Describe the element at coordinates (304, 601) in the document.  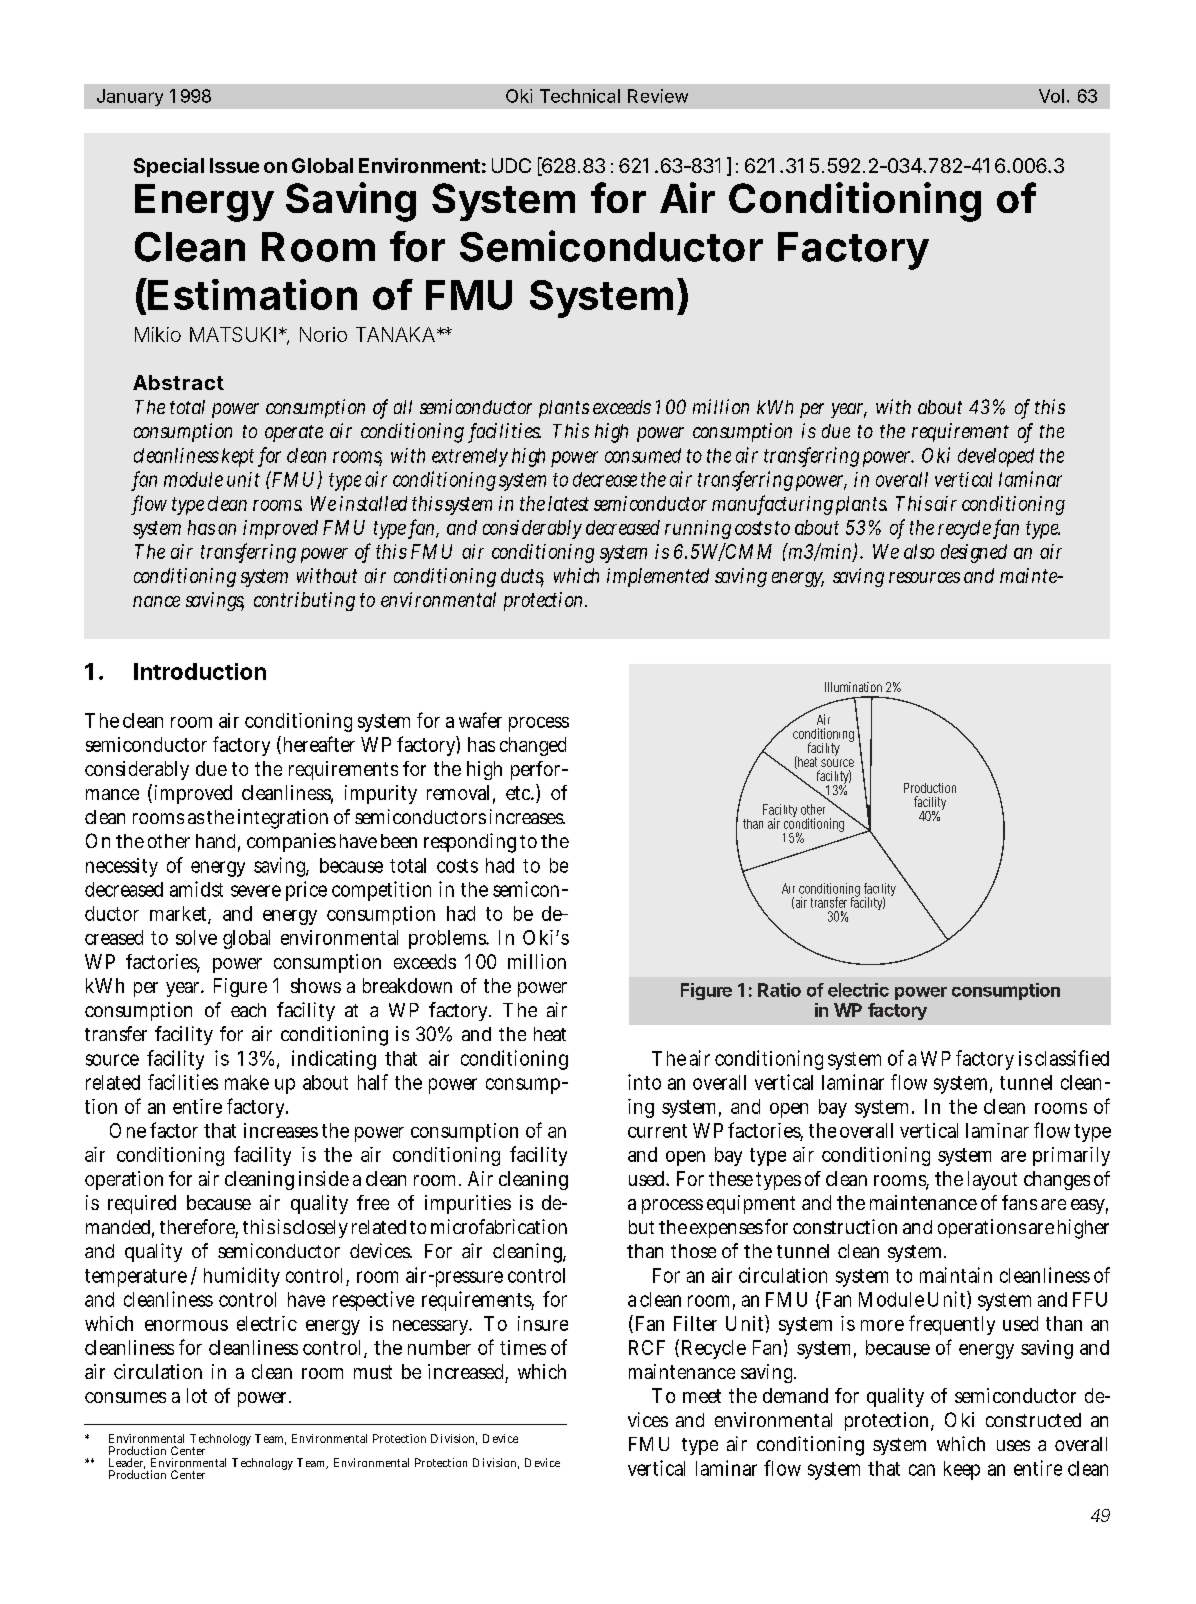
I see `contributing` at that location.
